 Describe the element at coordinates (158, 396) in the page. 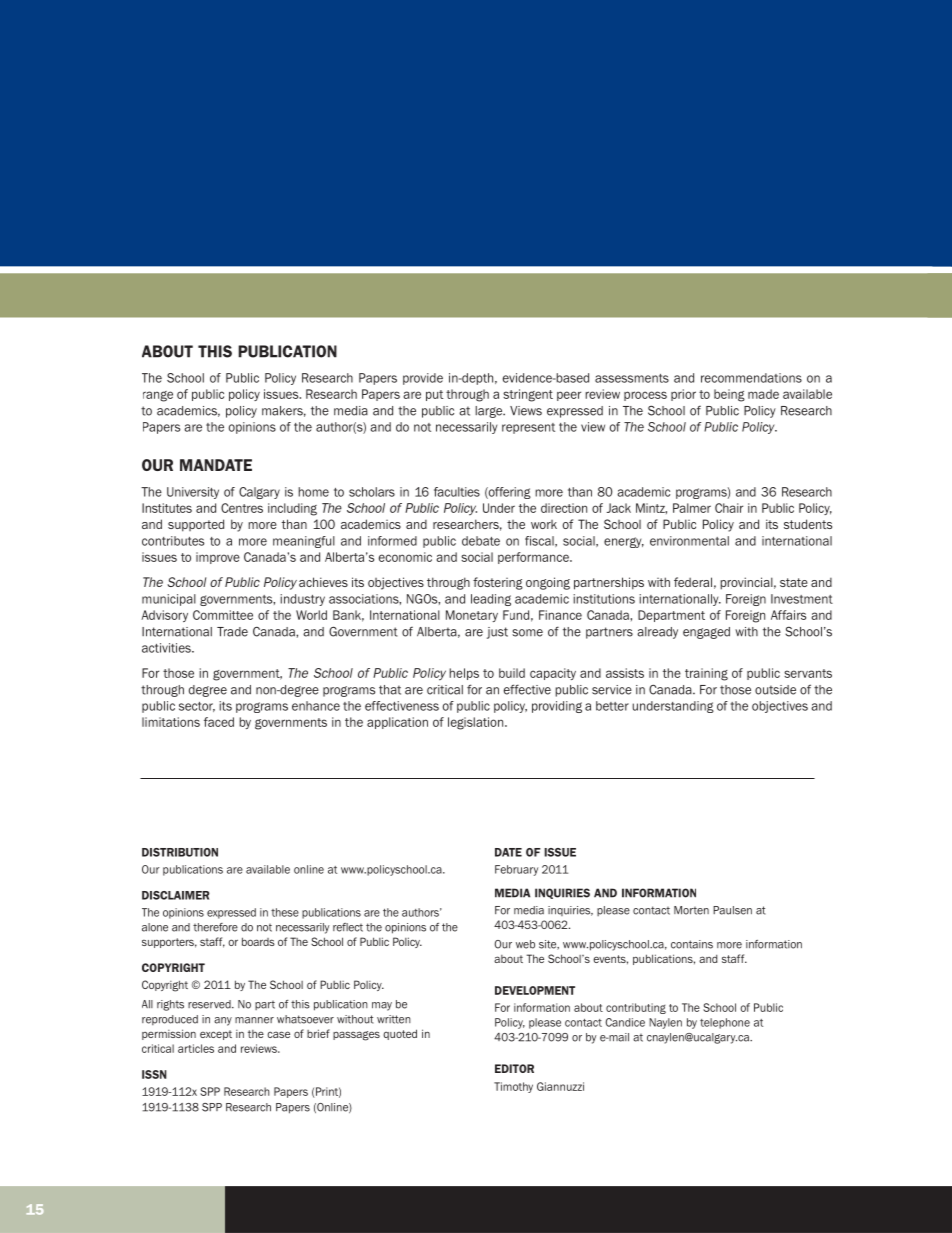

I see `range` at that location.
